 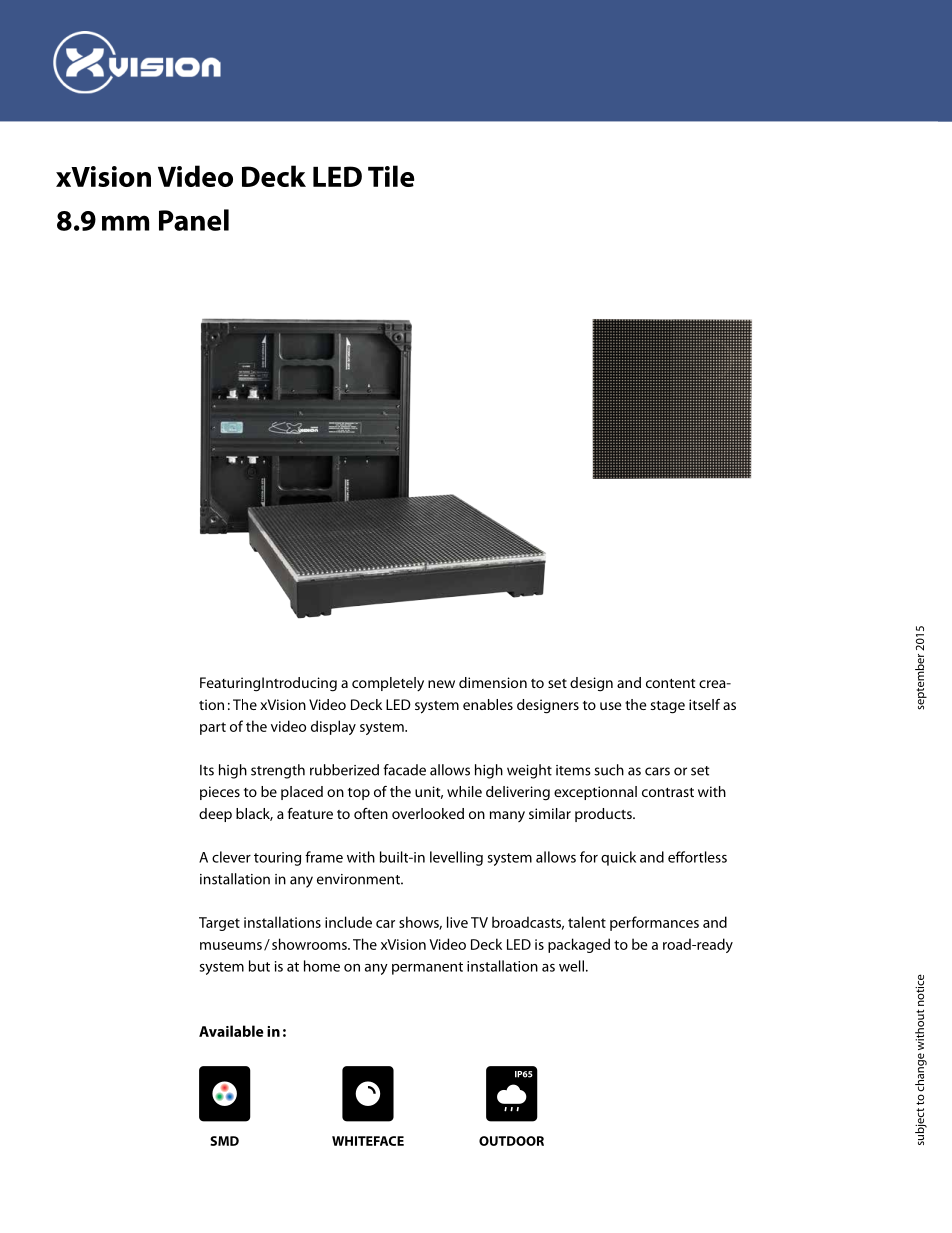 What do you see at coordinates (224, 1141) in the document?
I see `SMD` at bounding box center [224, 1141].
